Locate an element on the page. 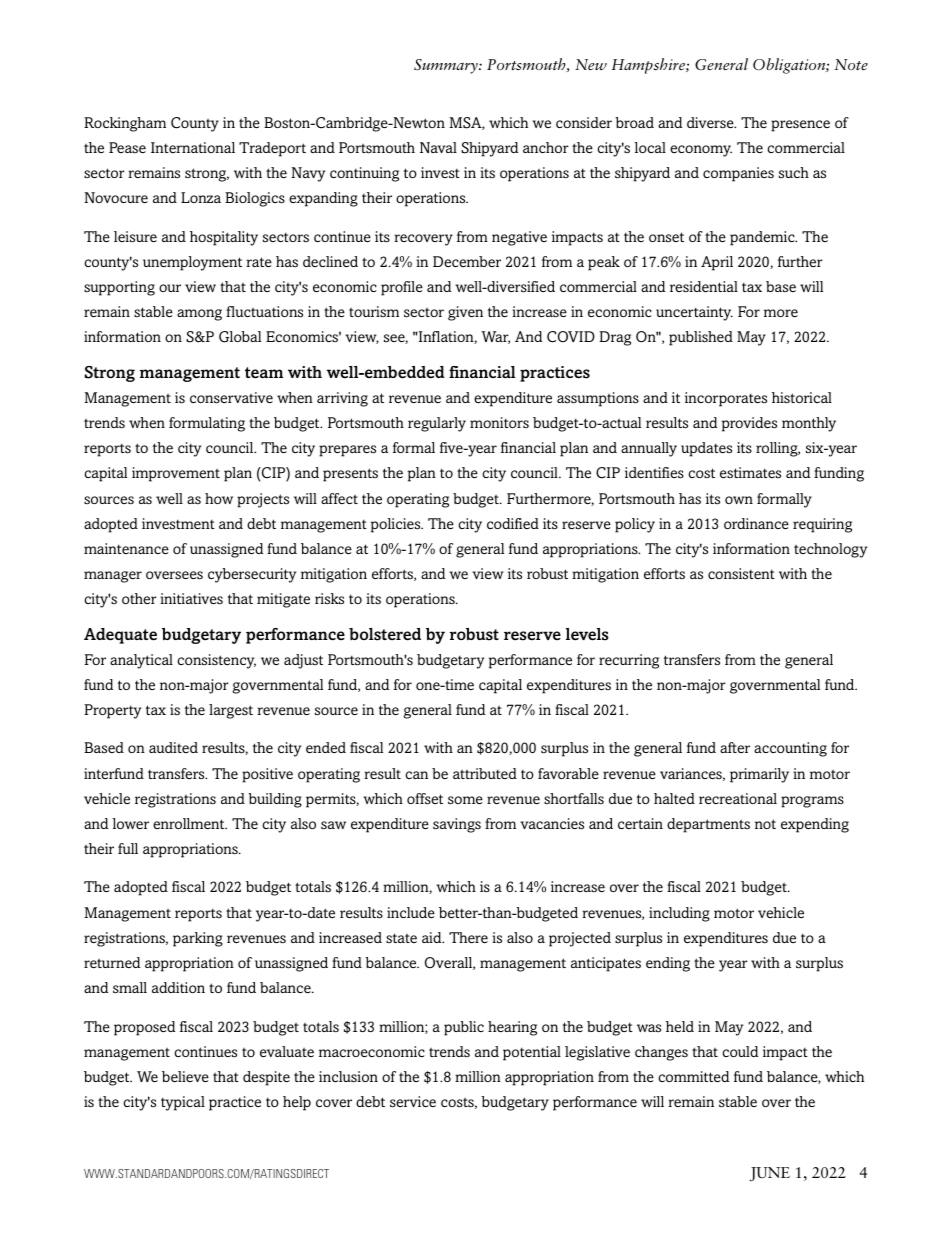  There is located at coordinates (468, 937).
